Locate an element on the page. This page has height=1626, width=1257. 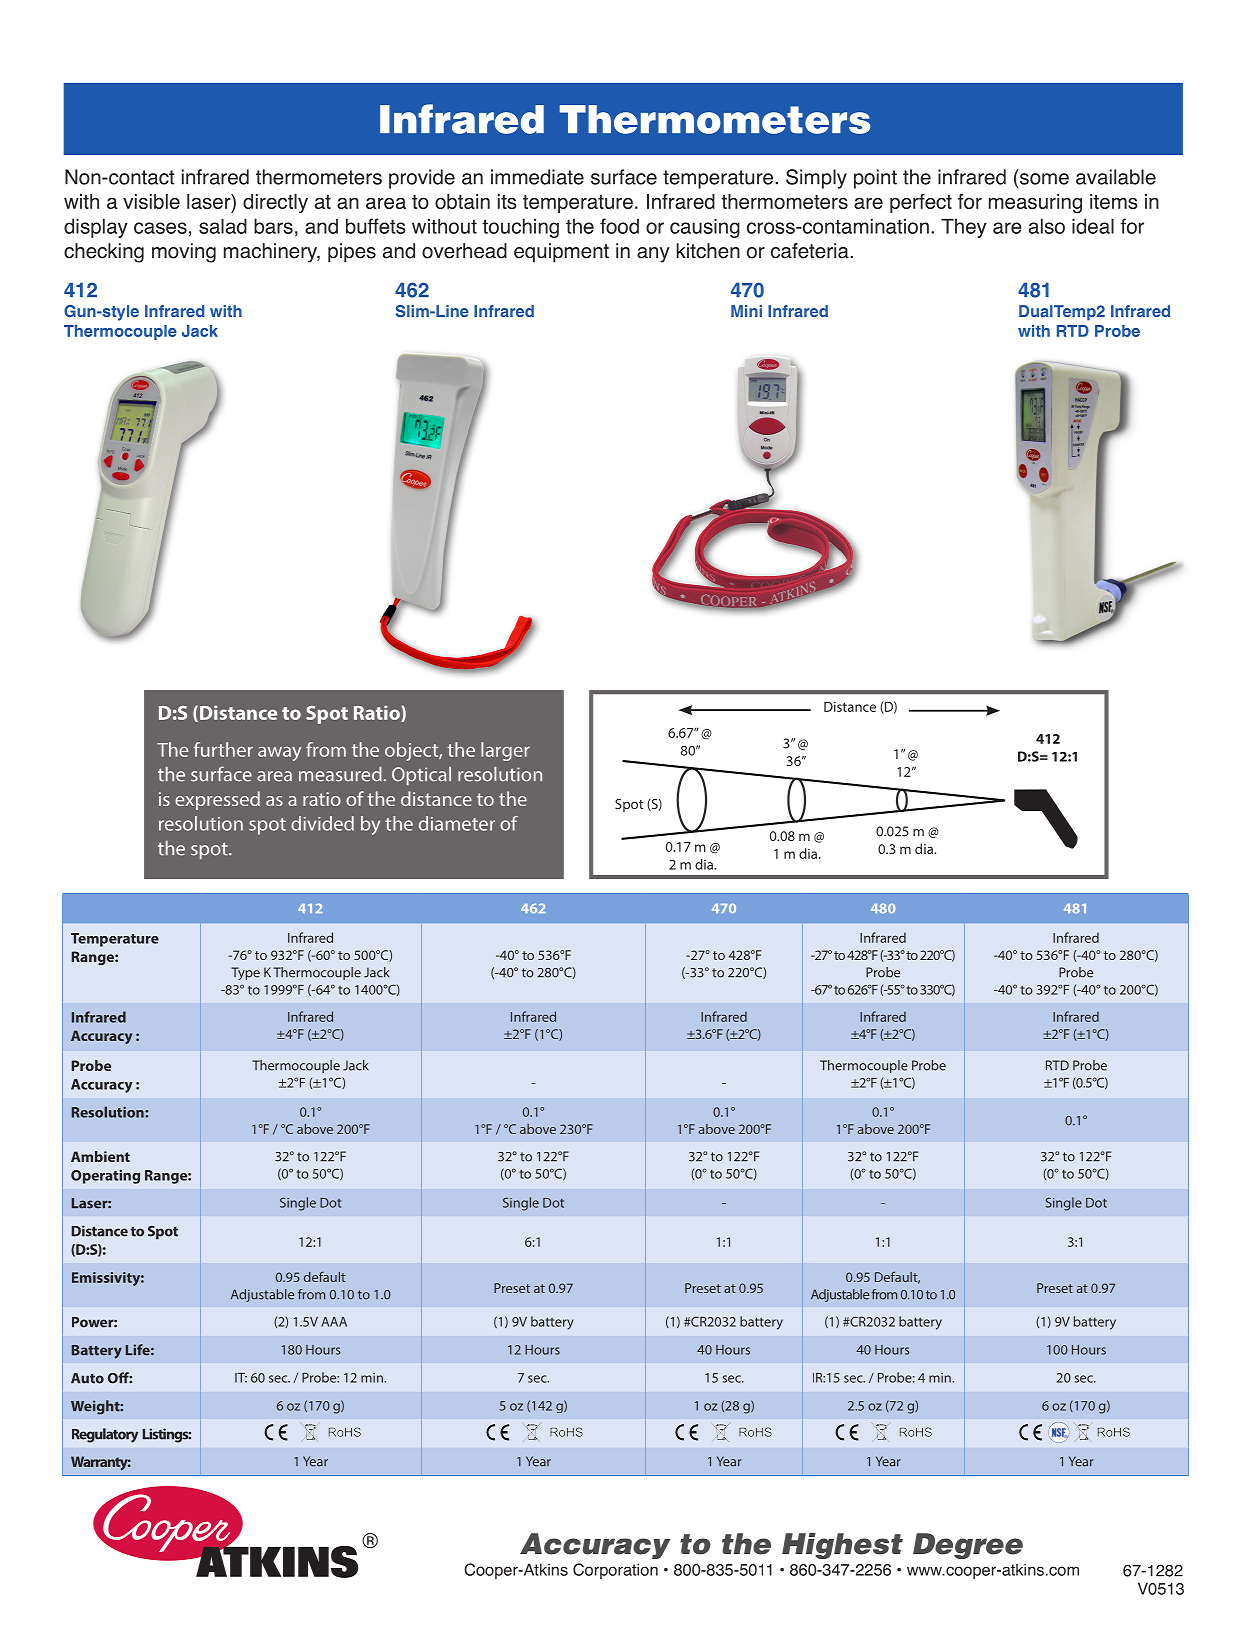
They is located at coordinates (964, 228).
